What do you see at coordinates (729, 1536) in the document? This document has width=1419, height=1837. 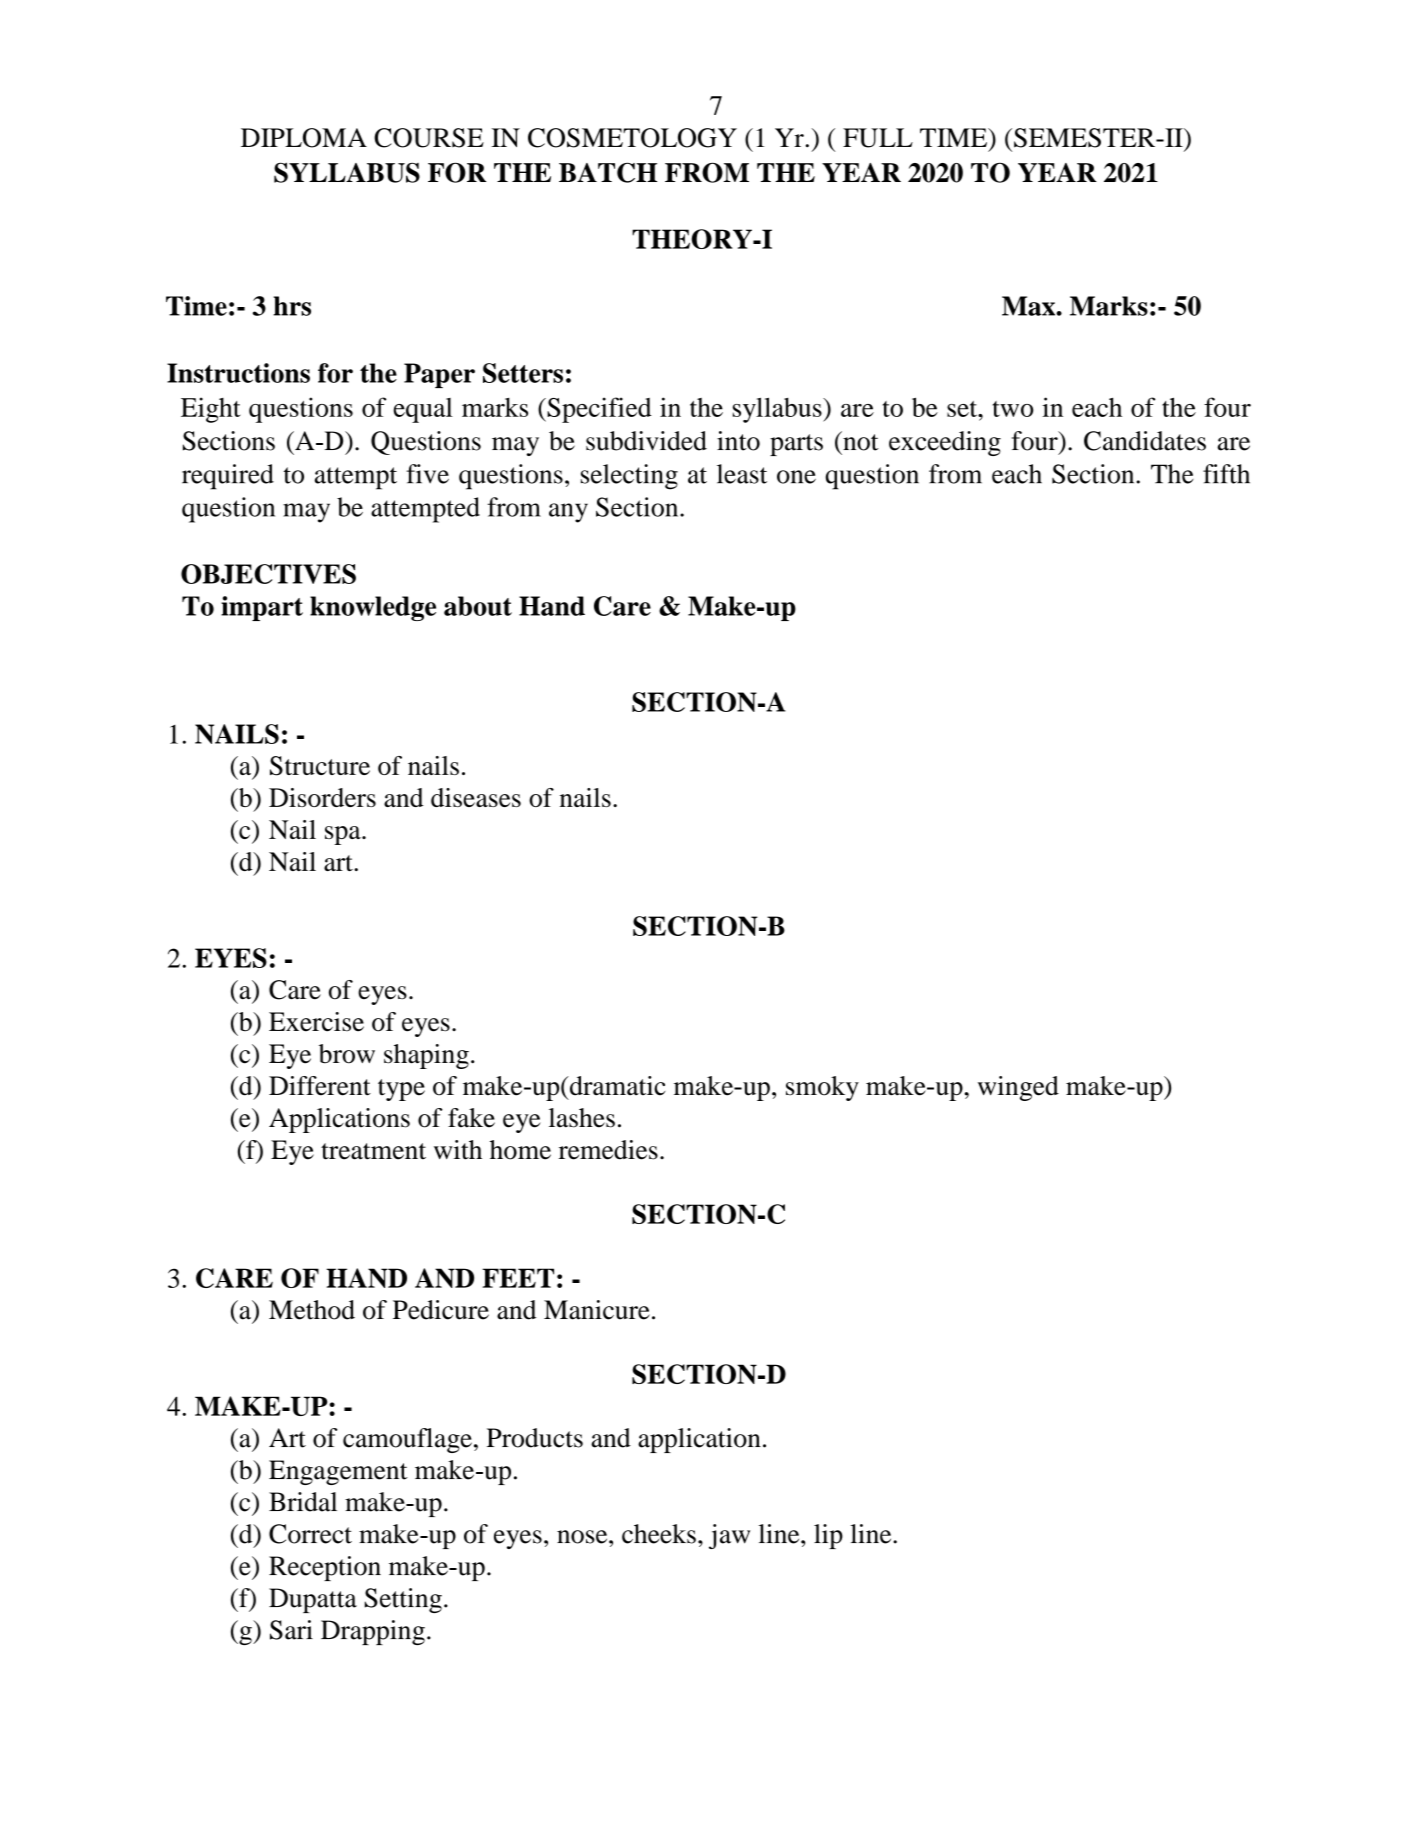 I see `jaw` at bounding box center [729, 1536].
